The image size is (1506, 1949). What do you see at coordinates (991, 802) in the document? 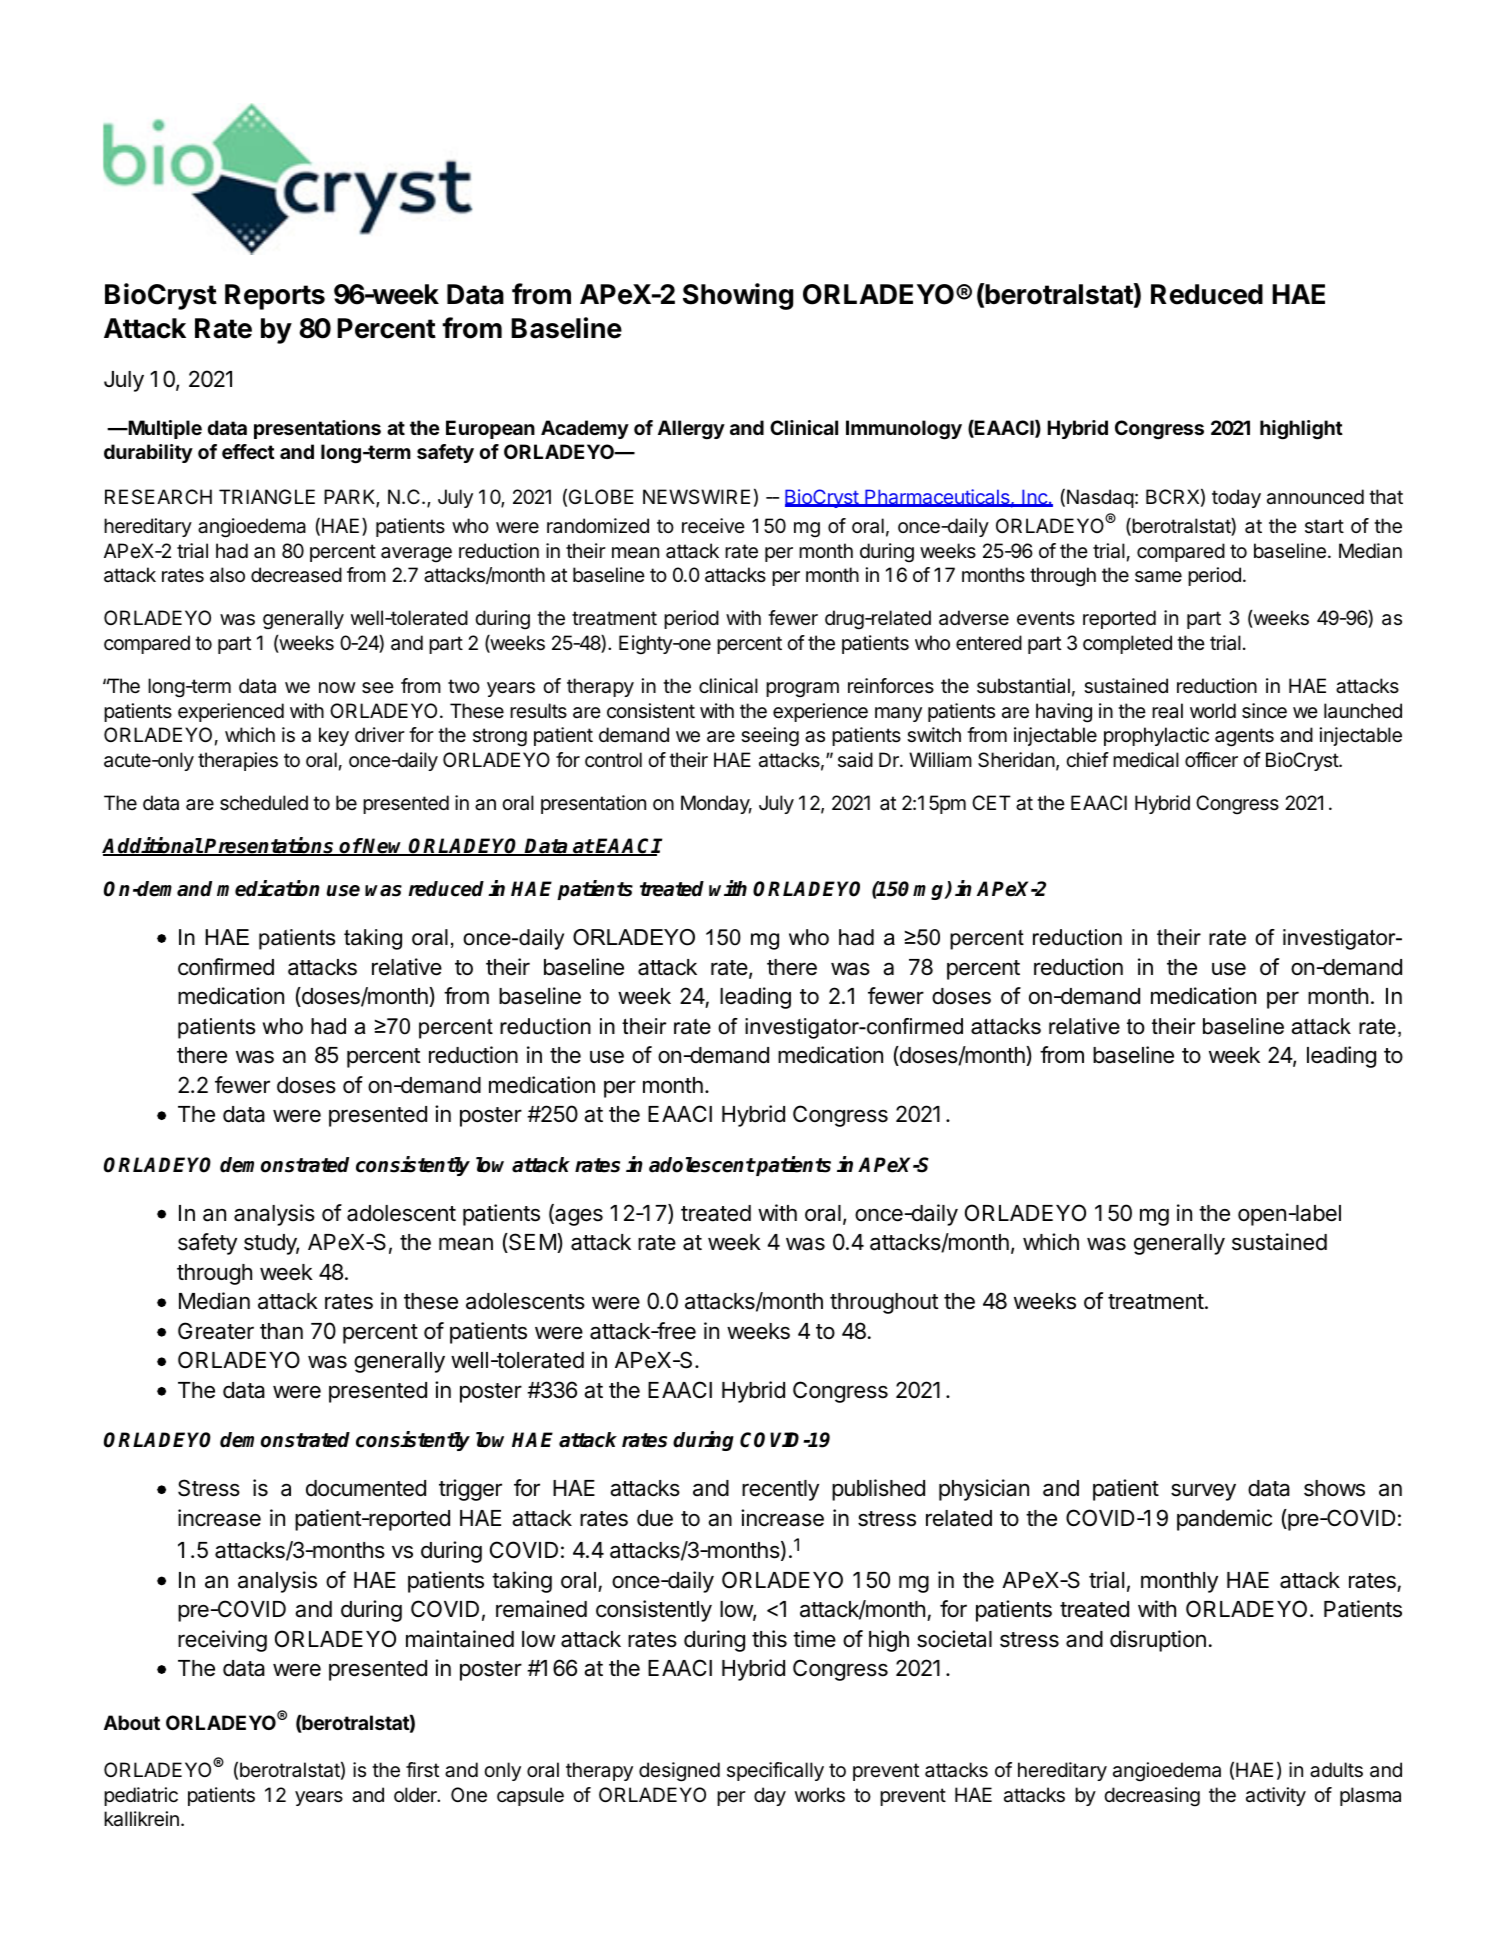
I see `CET` at bounding box center [991, 802].
